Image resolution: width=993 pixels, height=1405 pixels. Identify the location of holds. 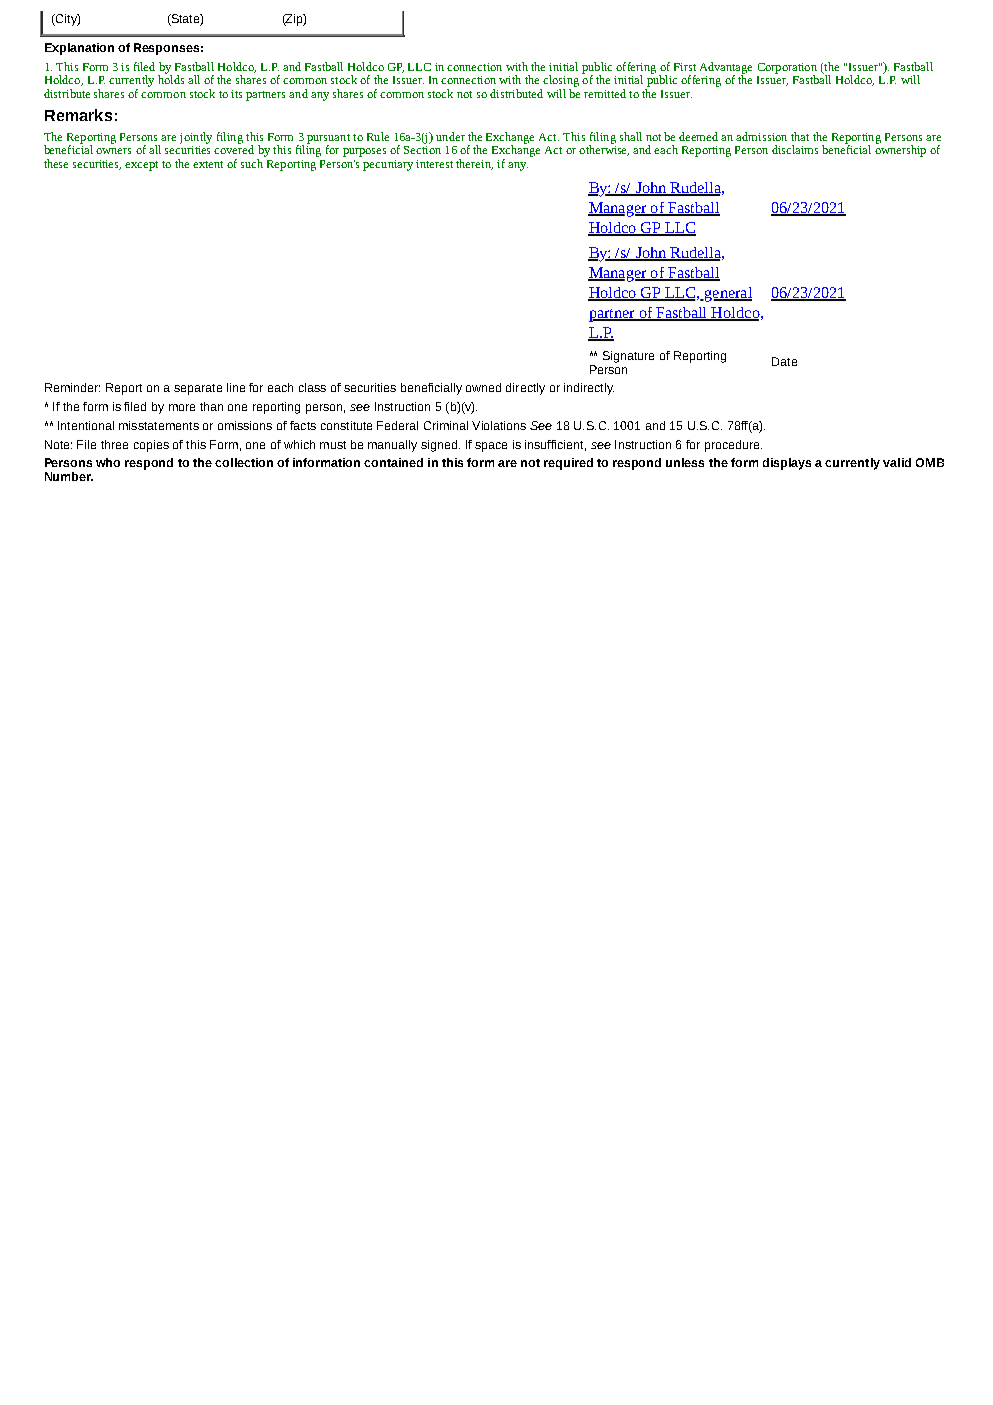
(171, 78).
